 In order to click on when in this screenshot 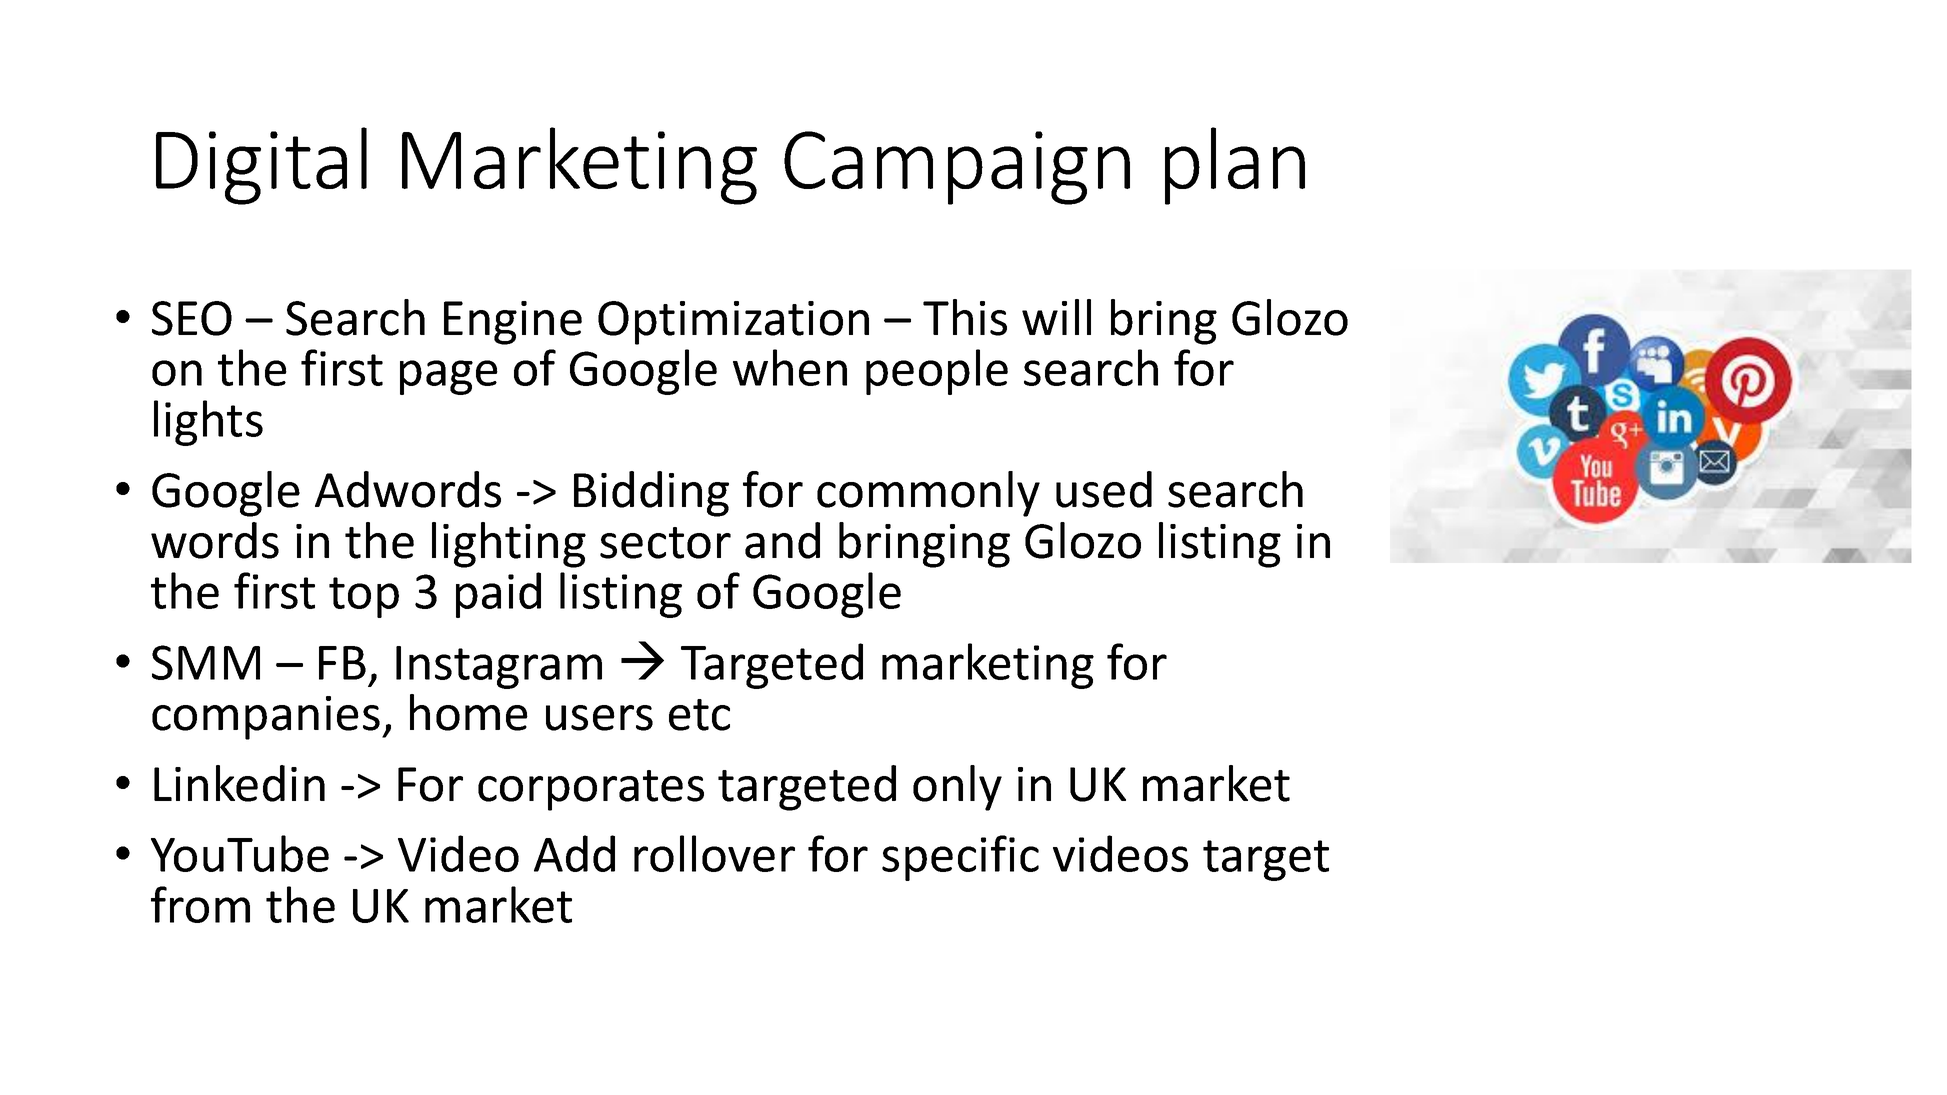, I will do `click(790, 367)`.
